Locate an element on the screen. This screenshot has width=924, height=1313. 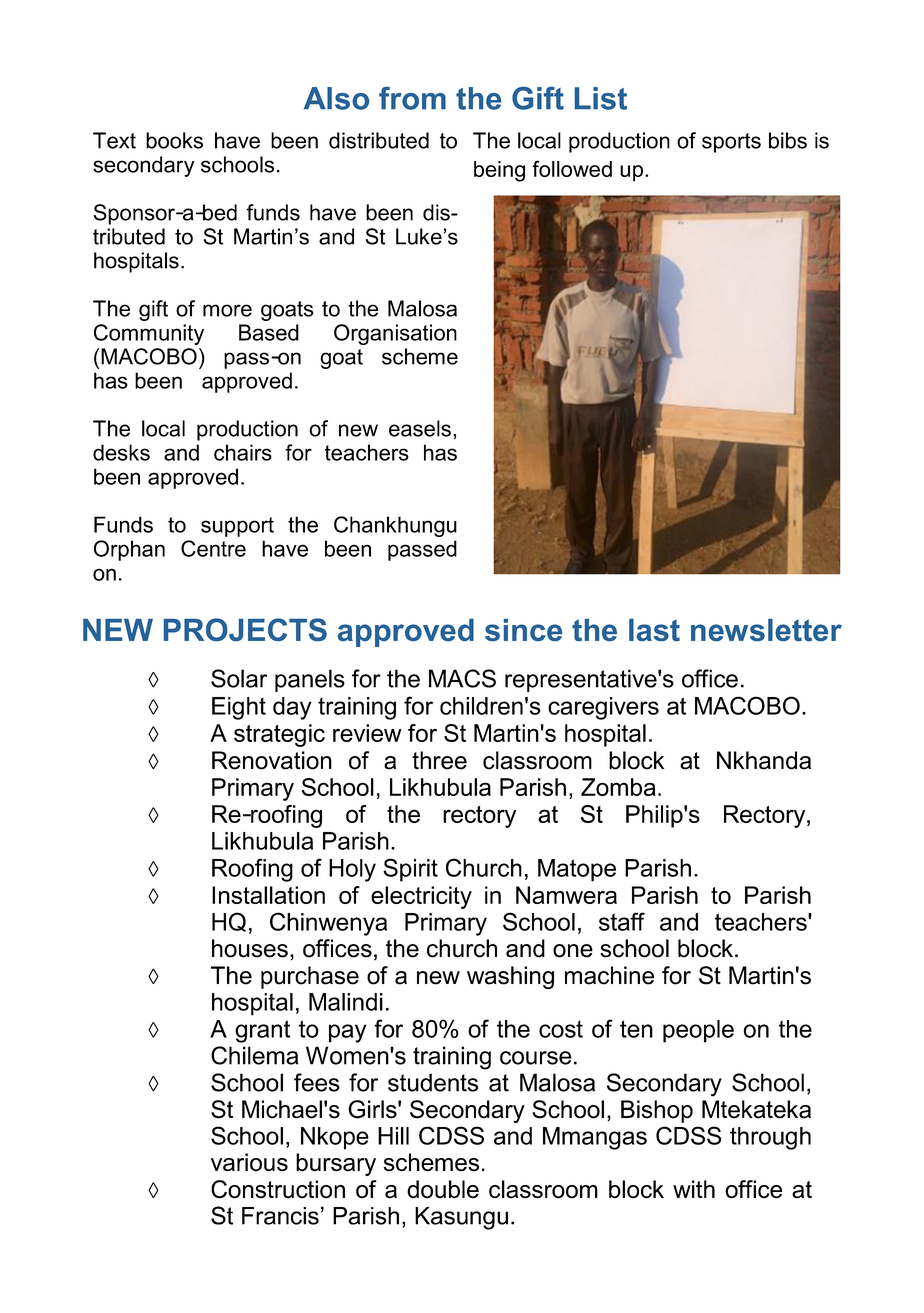
books is located at coordinates (174, 140).
